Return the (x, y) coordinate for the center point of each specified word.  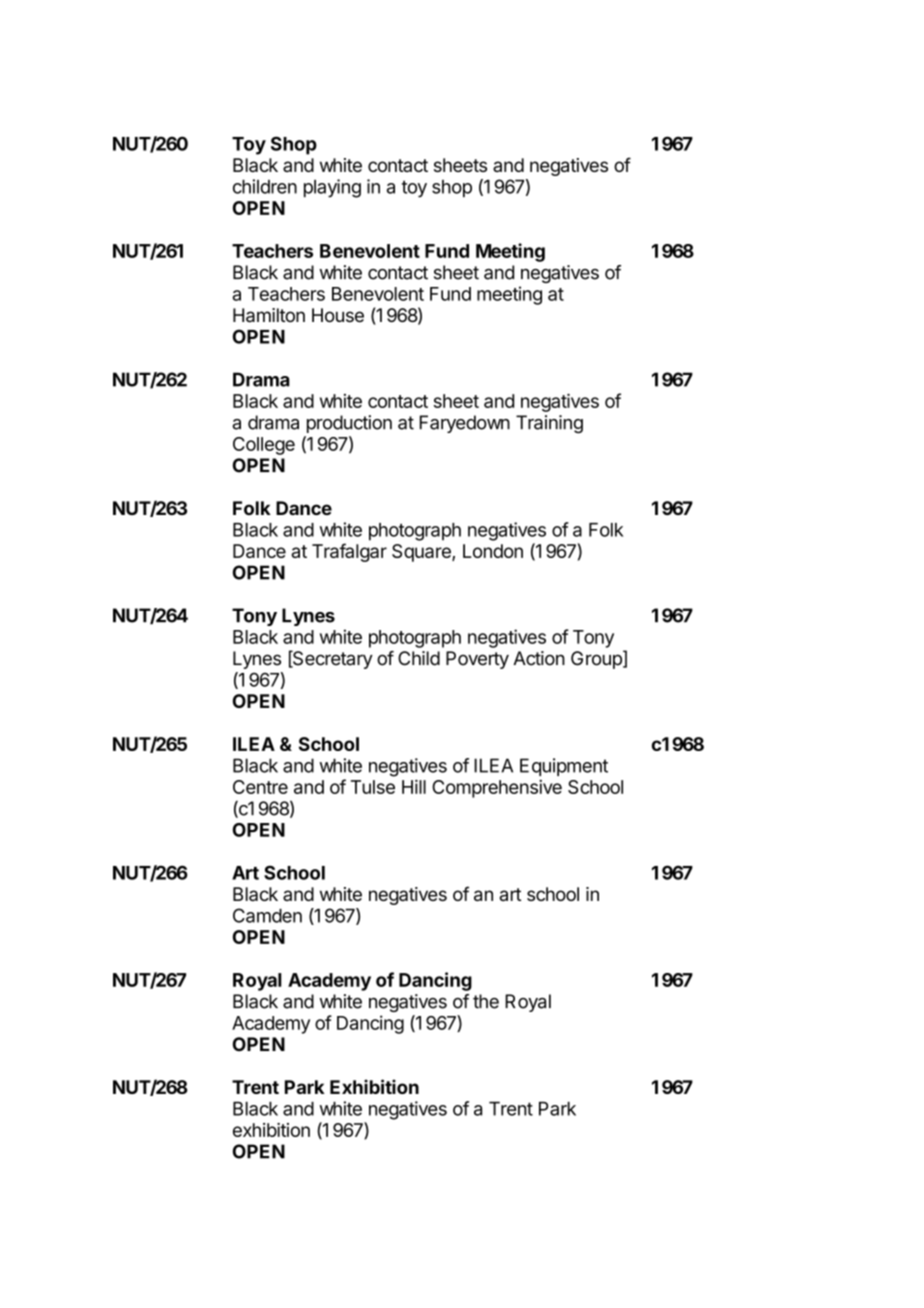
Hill (414, 786)
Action (539, 658)
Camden (267, 915)
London (493, 551)
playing (332, 188)
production (349, 424)
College (264, 446)
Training (549, 424)
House (338, 315)
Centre (260, 787)
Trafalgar (349, 552)
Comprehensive (497, 789)
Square (422, 553)
